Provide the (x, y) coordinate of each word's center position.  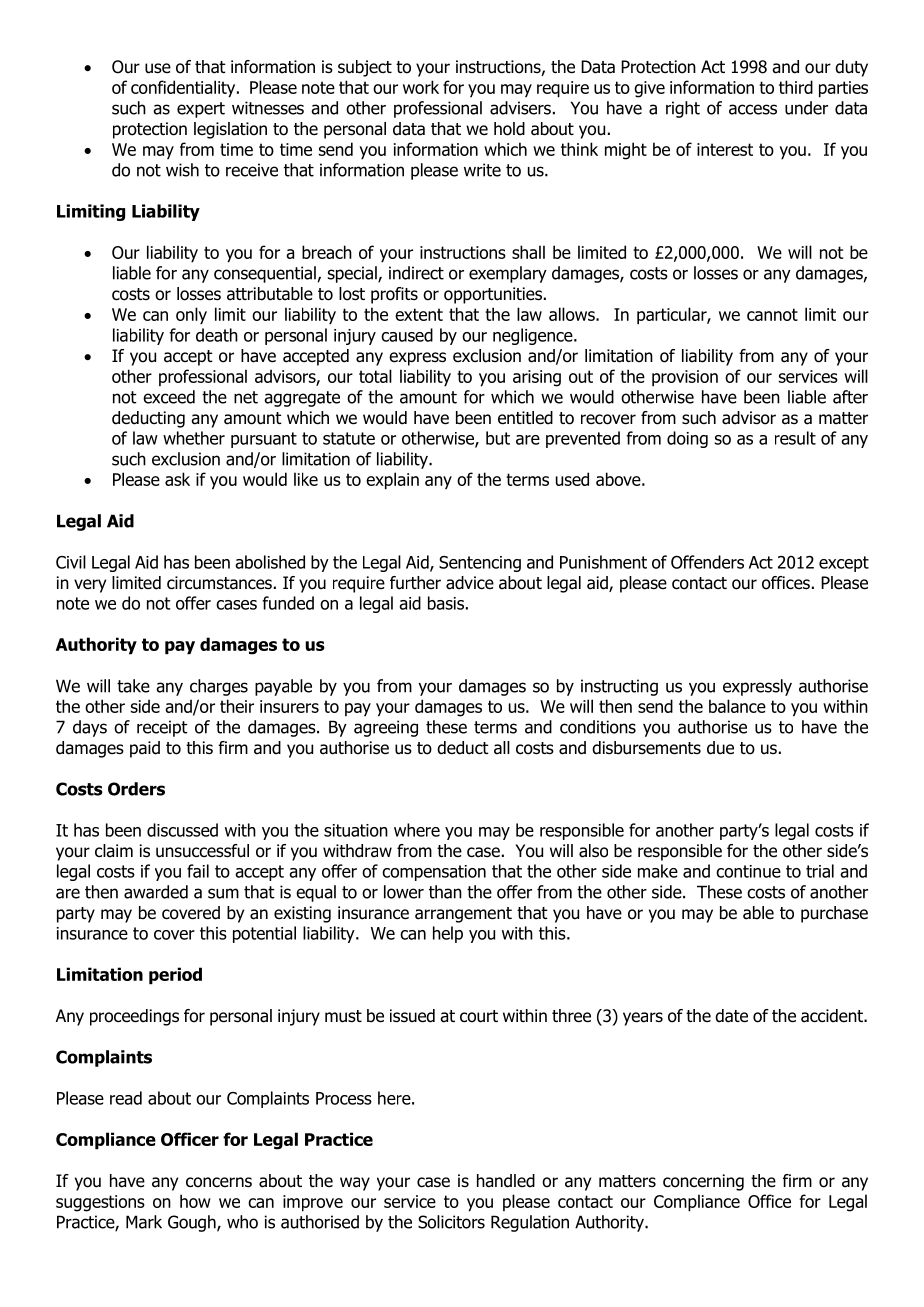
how (195, 1201)
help (448, 934)
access (753, 109)
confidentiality (184, 89)
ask (177, 479)
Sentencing (480, 564)
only (191, 316)
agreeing (386, 728)
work (421, 87)
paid (145, 749)
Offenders (707, 562)
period (175, 976)
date (731, 1016)
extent (419, 314)
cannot (772, 314)
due (720, 748)
